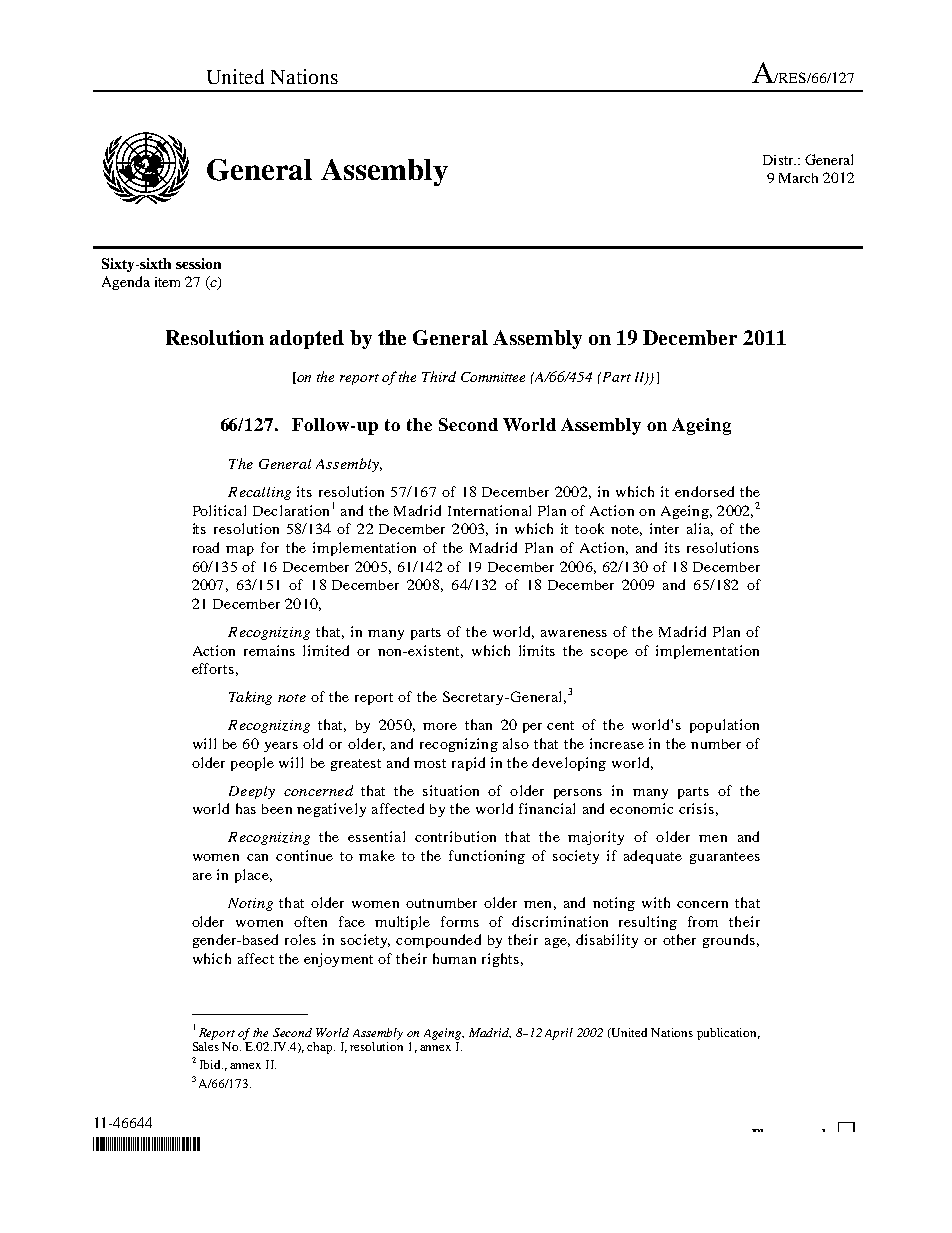 Image resolution: width=952 pixels, height=1233 pixels. I want to click on March, so click(798, 178).
